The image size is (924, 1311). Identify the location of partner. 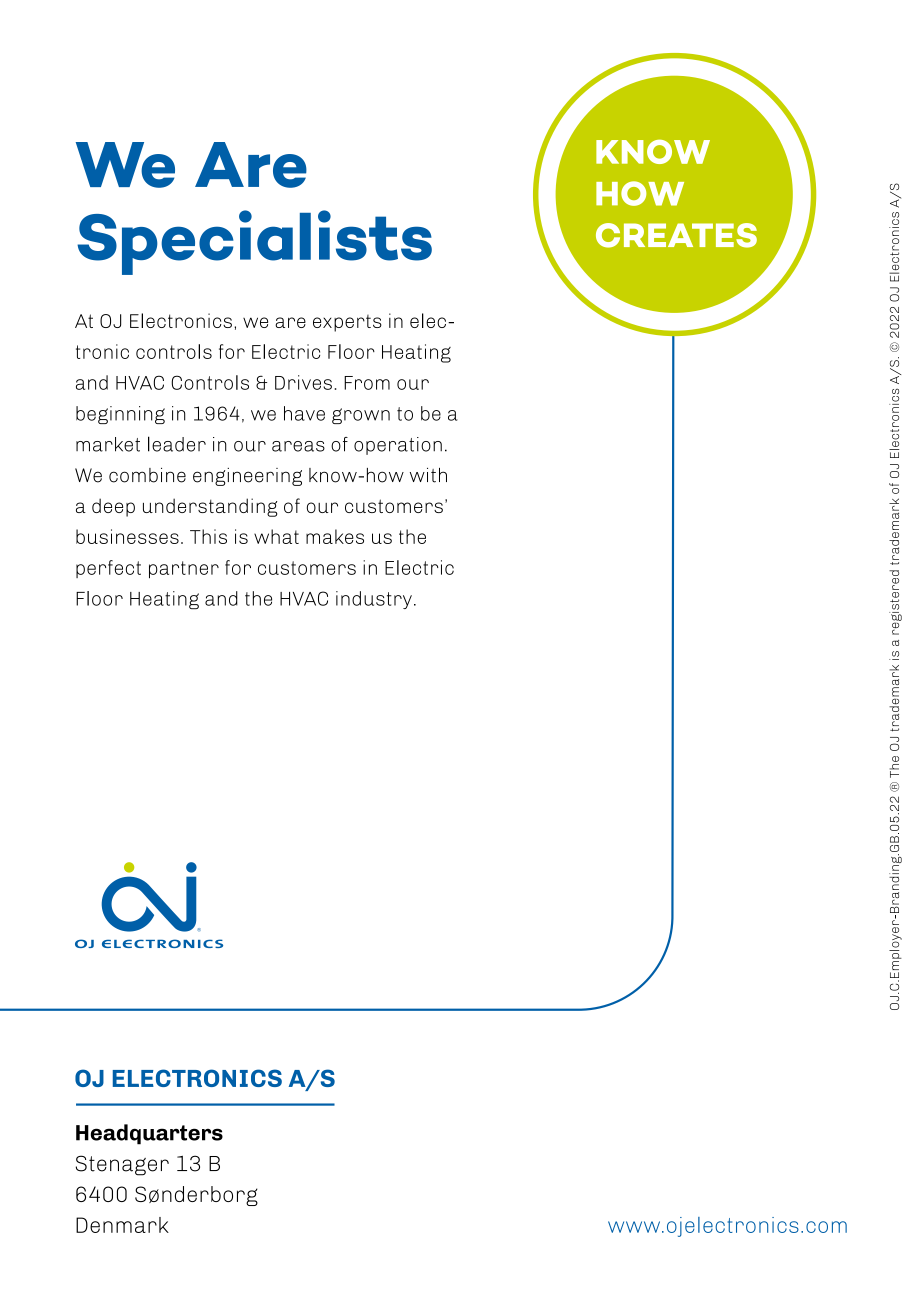
(184, 570).
